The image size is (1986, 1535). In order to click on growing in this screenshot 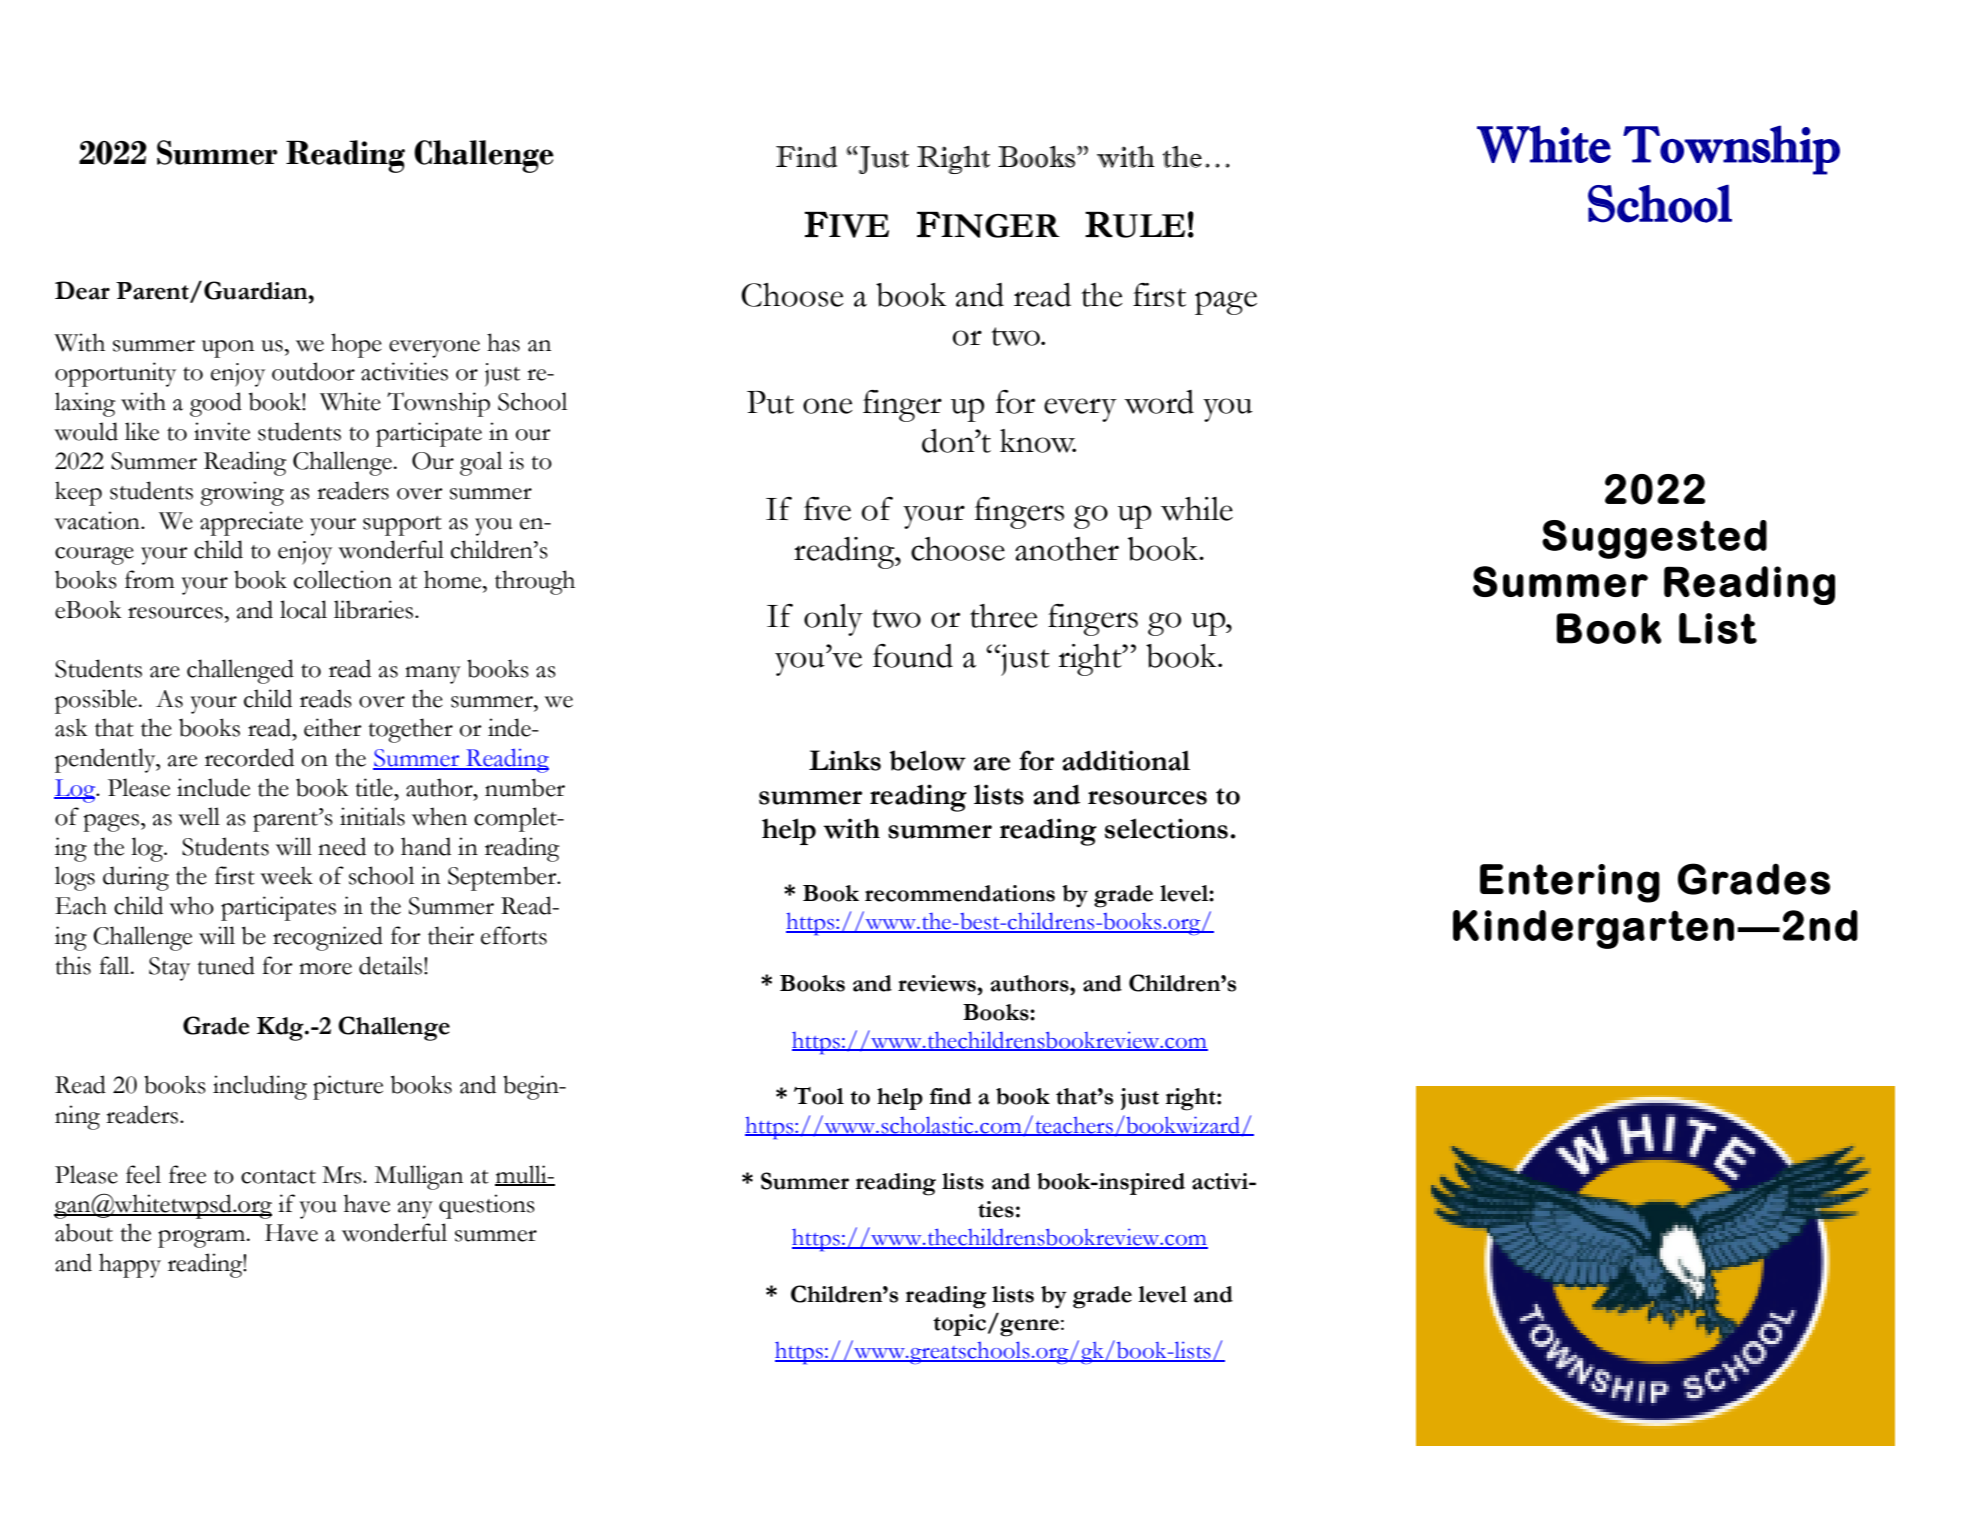, I will do `click(242, 493)`.
